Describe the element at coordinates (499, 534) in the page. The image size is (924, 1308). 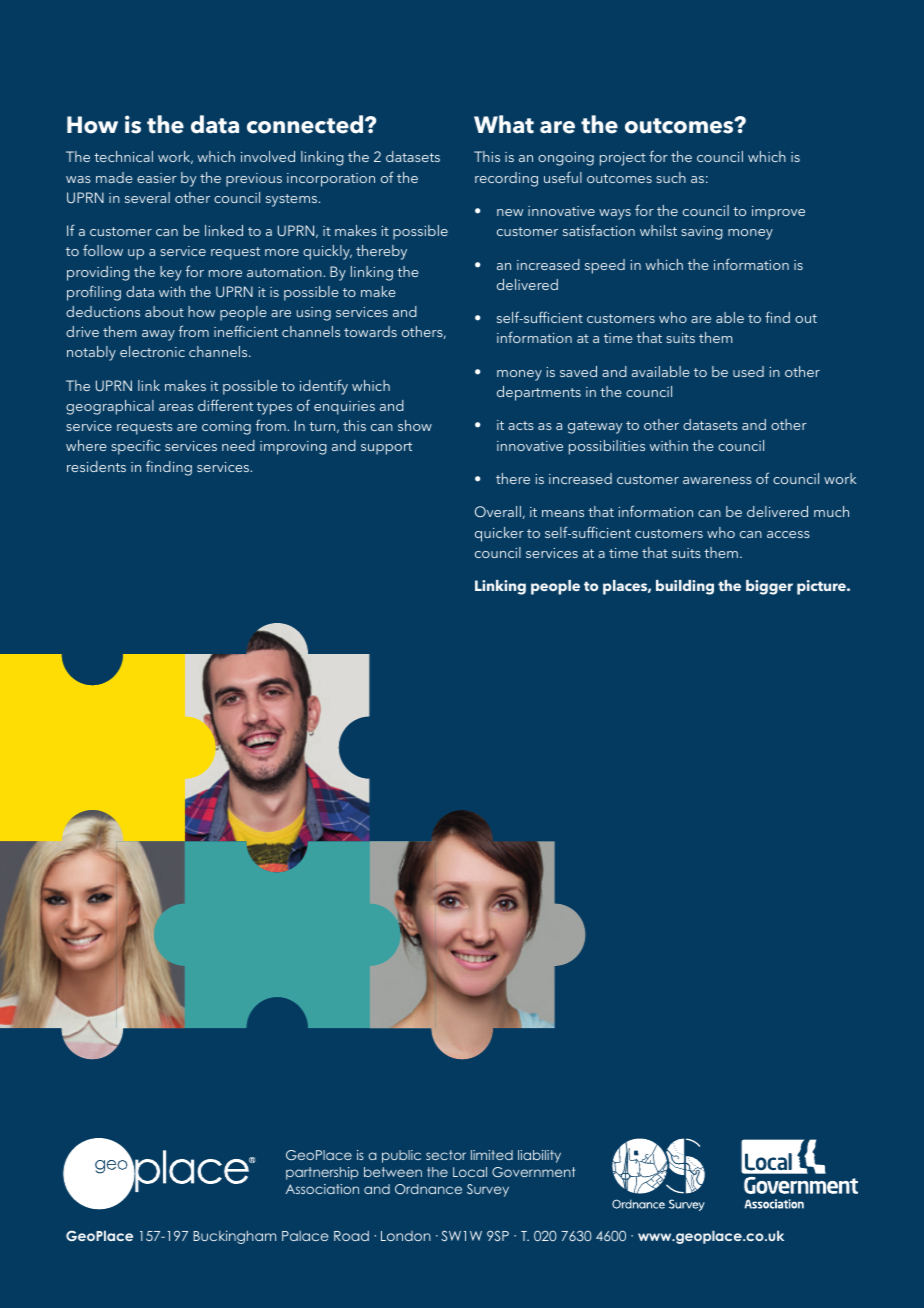
I see `quicker` at that location.
